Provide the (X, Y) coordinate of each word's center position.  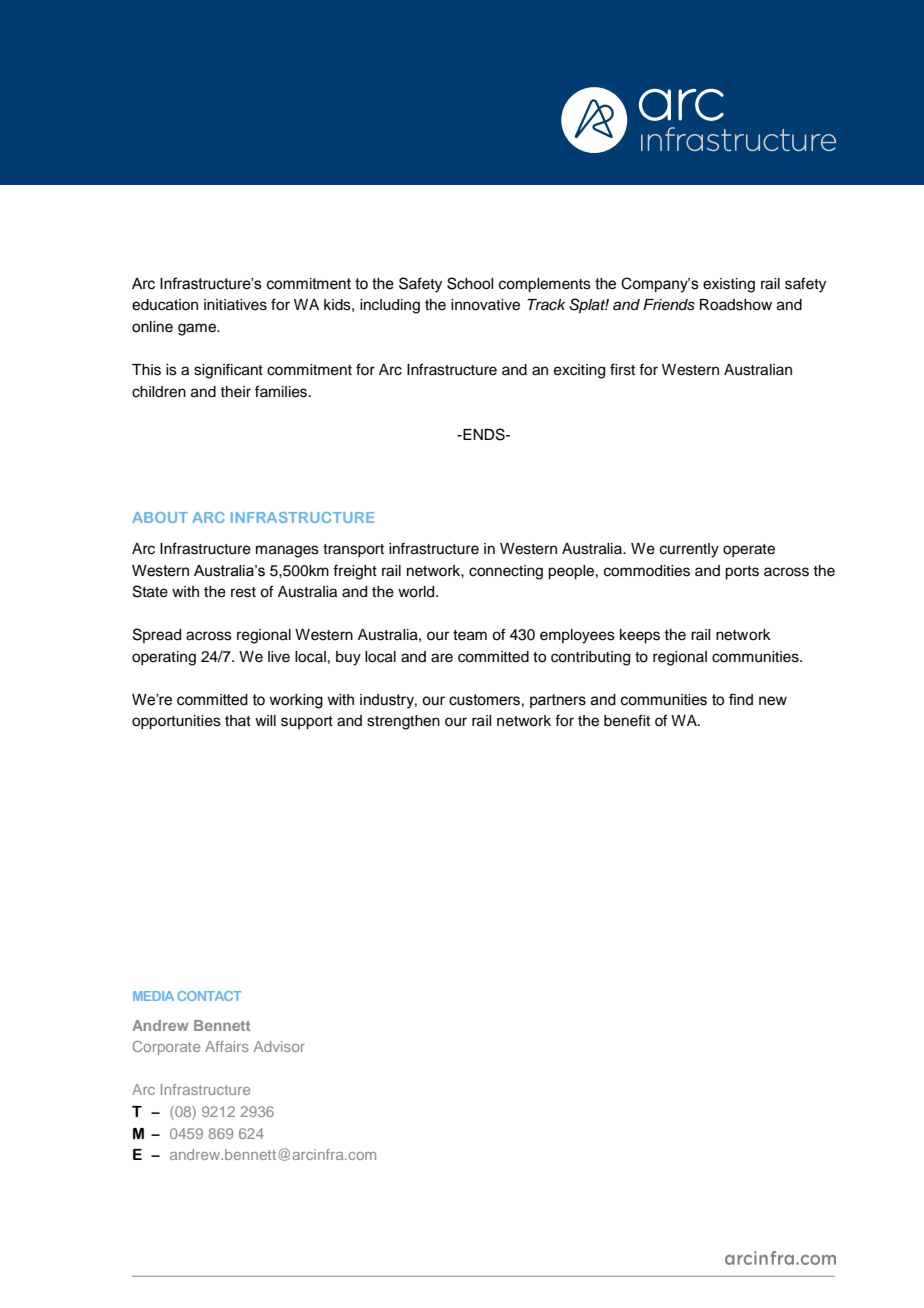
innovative (485, 305)
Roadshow (736, 305)
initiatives (235, 305)
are (442, 658)
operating (164, 658)
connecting (506, 572)
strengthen (403, 722)
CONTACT (209, 996)
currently (689, 550)
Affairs (227, 1046)
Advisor (279, 1046)
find (741, 699)
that (238, 720)
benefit (627, 720)
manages (287, 551)
